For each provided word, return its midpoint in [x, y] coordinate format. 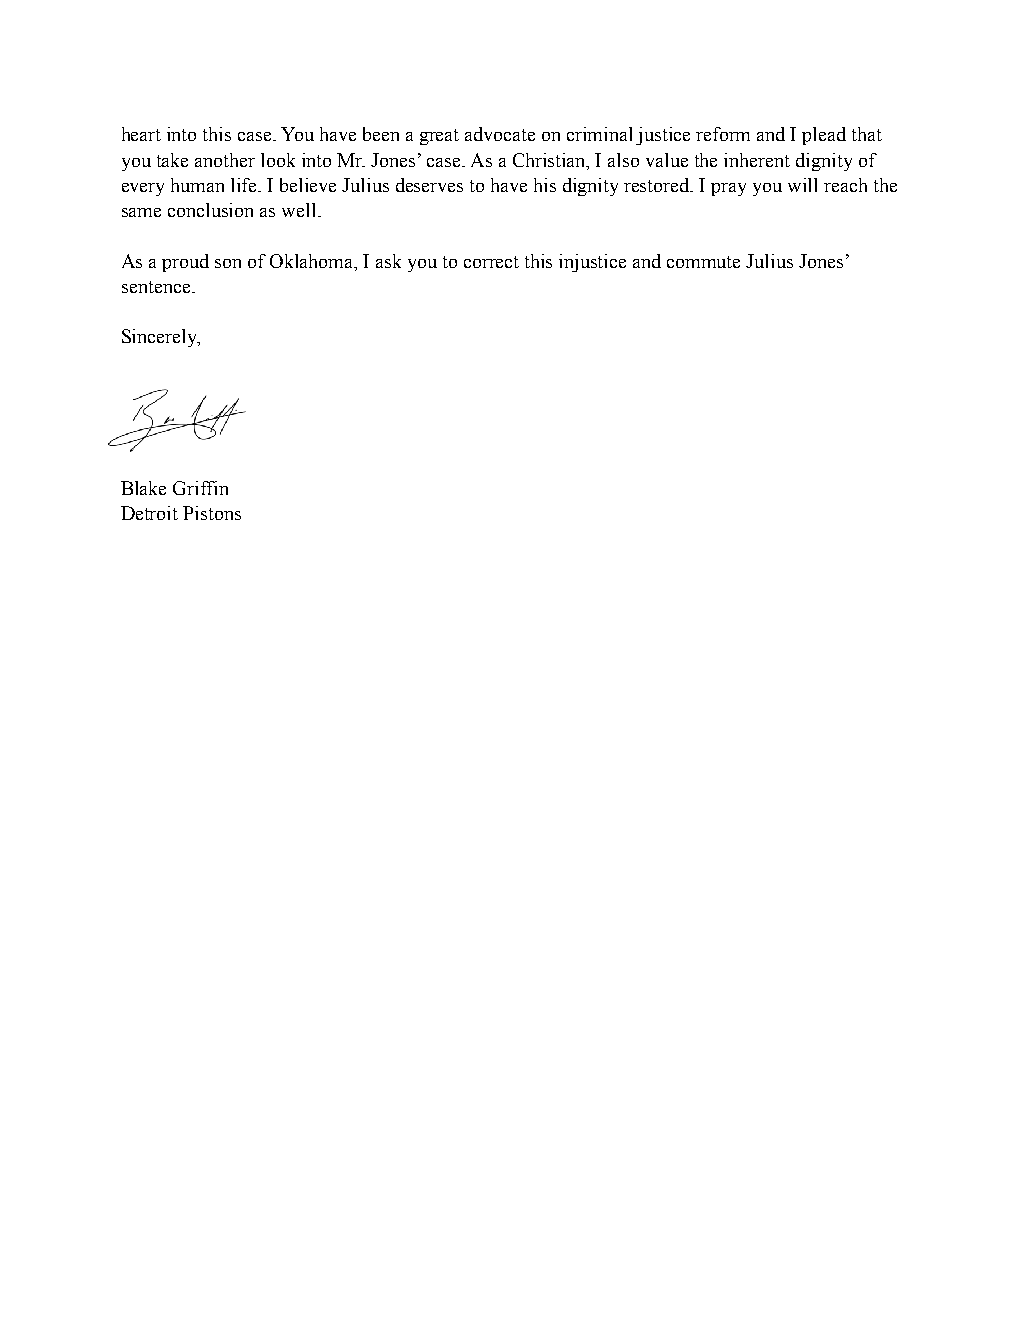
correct [491, 262]
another [225, 160]
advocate [500, 134]
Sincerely [161, 338]
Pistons [212, 513]
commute [703, 262]
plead [824, 136]
